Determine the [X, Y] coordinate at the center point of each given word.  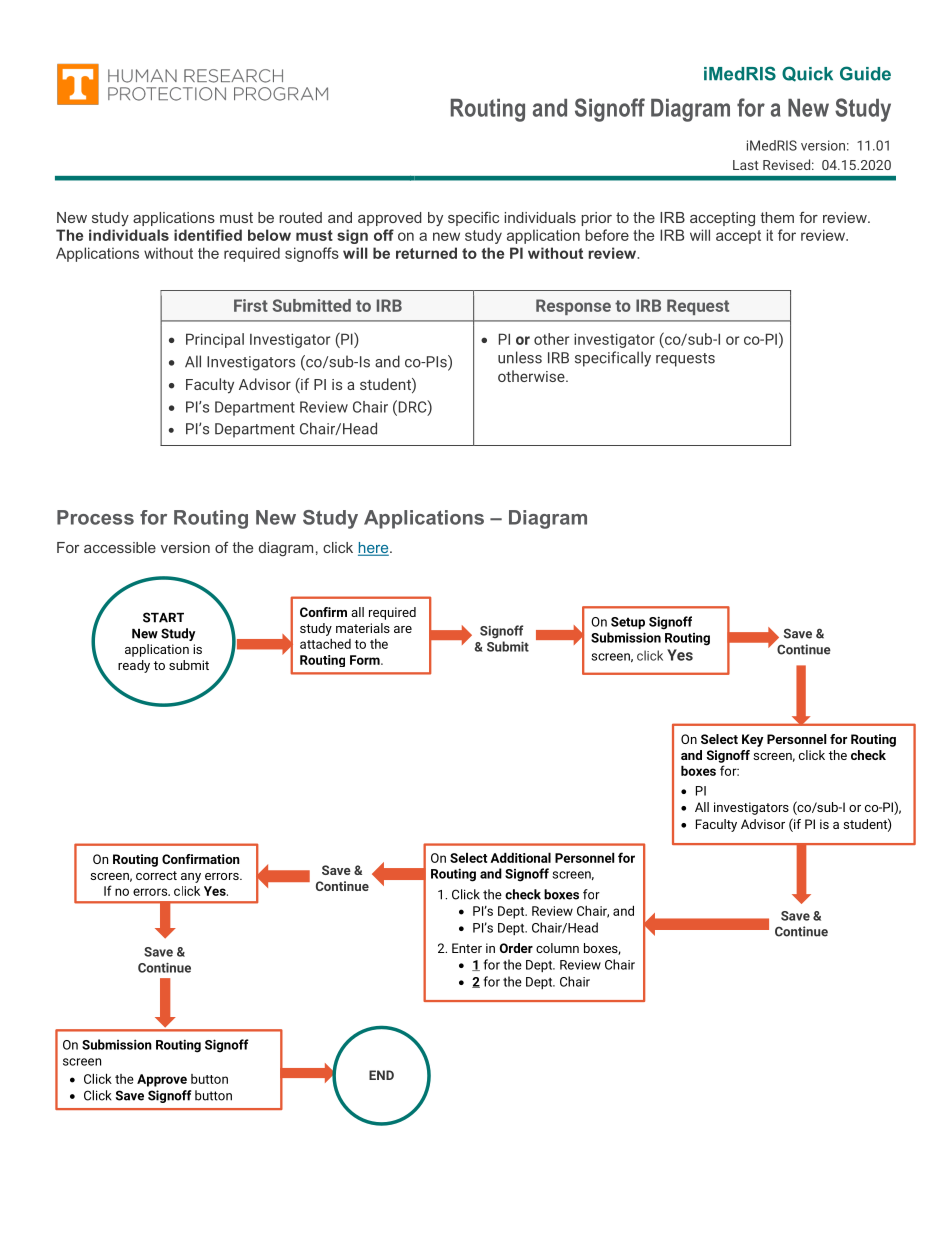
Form [366, 660]
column [557, 948]
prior [597, 219]
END [381, 1075]
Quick [807, 74]
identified [208, 235]
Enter [467, 948]
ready [134, 666]
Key [753, 740]
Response [573, 307]
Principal [215, 340]
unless [520, 357]
